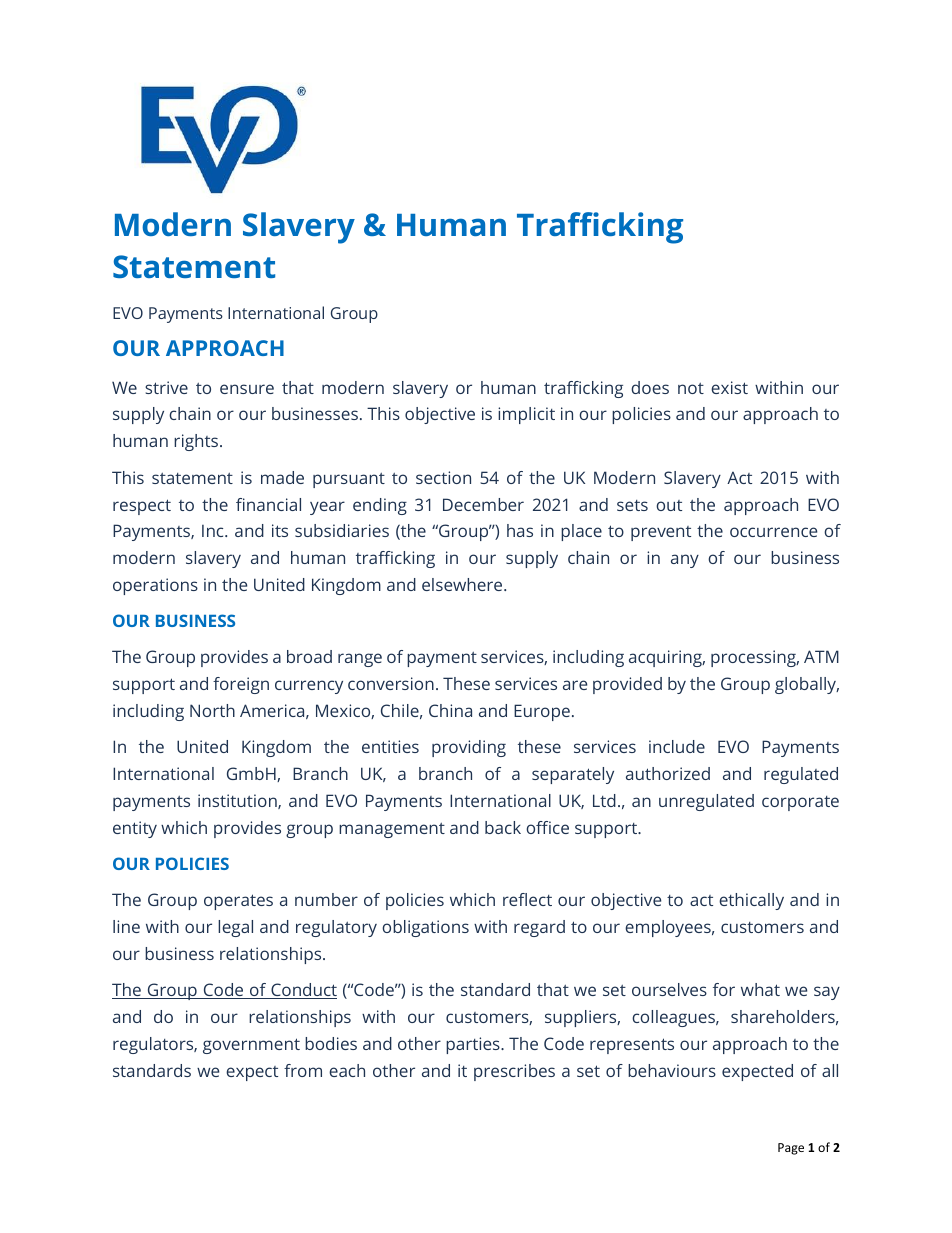 The image size is (952, 1233). What do you see at coordinates (469, 748) in the screenshot?
I see `providing` at bounding box center [469, 748].
